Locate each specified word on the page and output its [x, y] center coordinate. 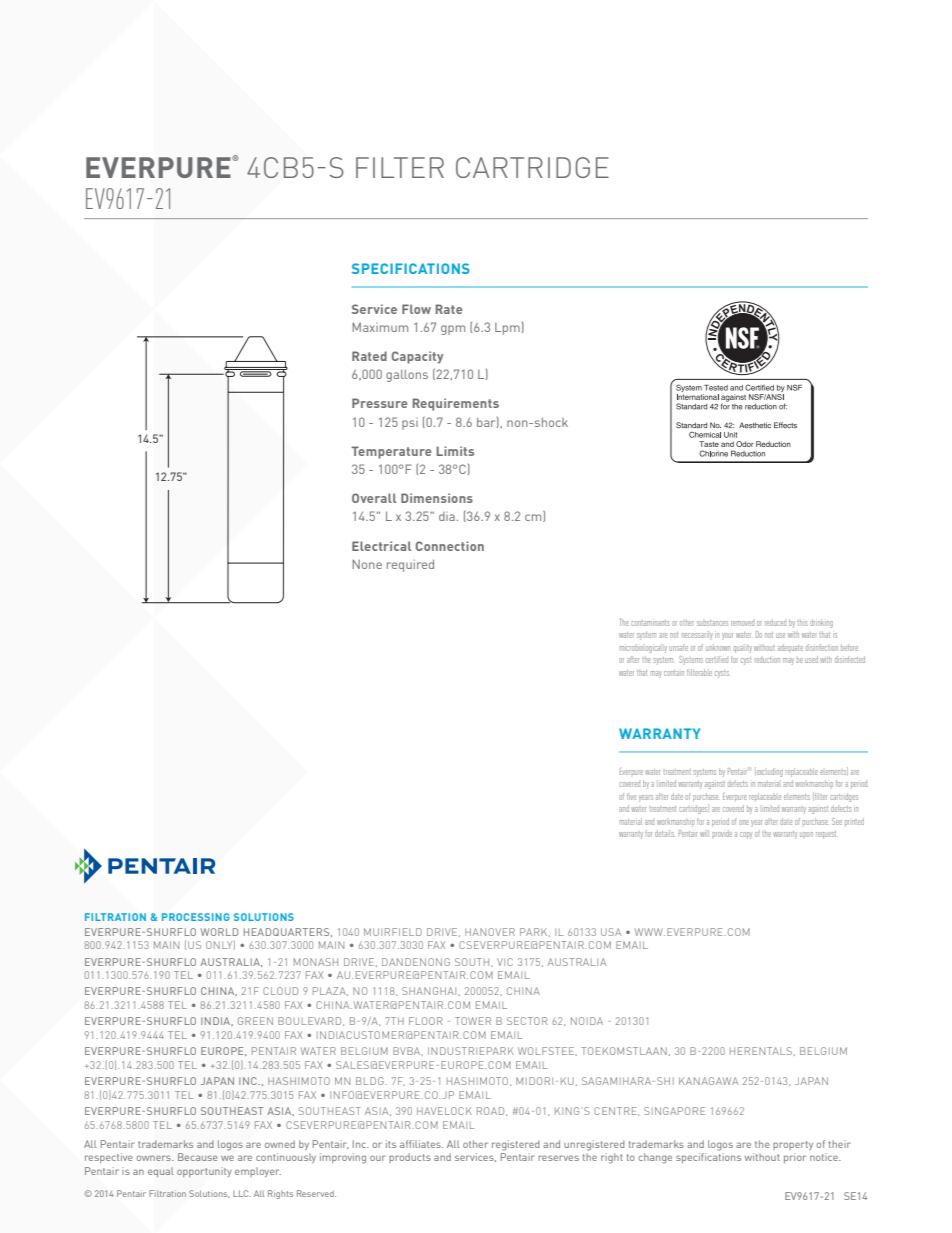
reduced [775, 622]
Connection [450, 546]
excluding [769, 772]
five [631, 797]
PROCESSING [196, 917]
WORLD [219, 932]
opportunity [204, 1172]
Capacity [418, 357]
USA [611, 932]
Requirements [456, 404]
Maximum [380, 327]
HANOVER [490, 932]
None [367, 564]
